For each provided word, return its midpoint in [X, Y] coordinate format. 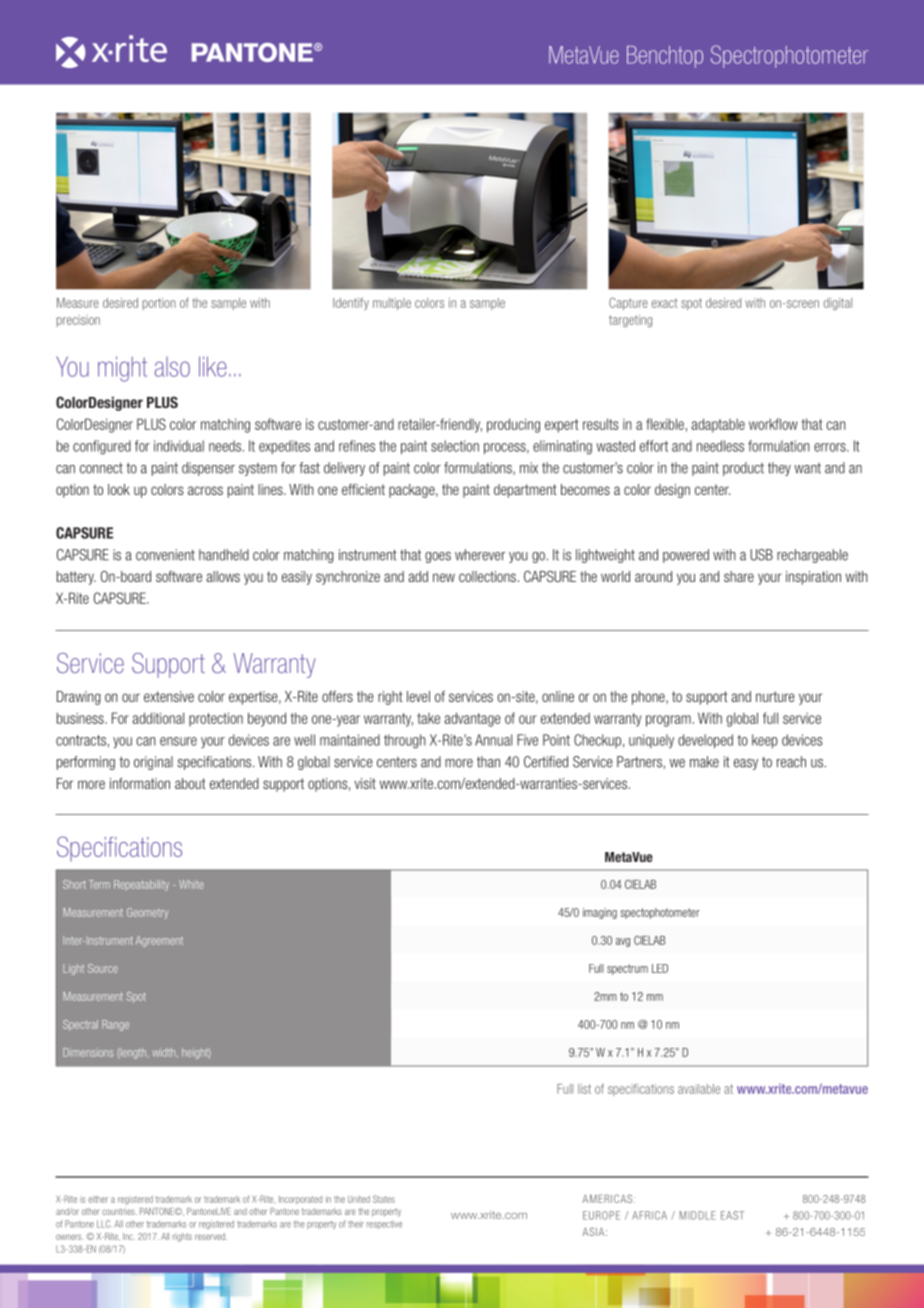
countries [119, 1211]
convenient [165, 555]
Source [103, 968]
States [384, 1199]
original [153, 763]
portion [159, 304]
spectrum [627, 969]
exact [665, 303]
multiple [392, 304]
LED [660, 968]
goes [438, 557]
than [488, 762]
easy [746, 764]
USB [761, 555]
